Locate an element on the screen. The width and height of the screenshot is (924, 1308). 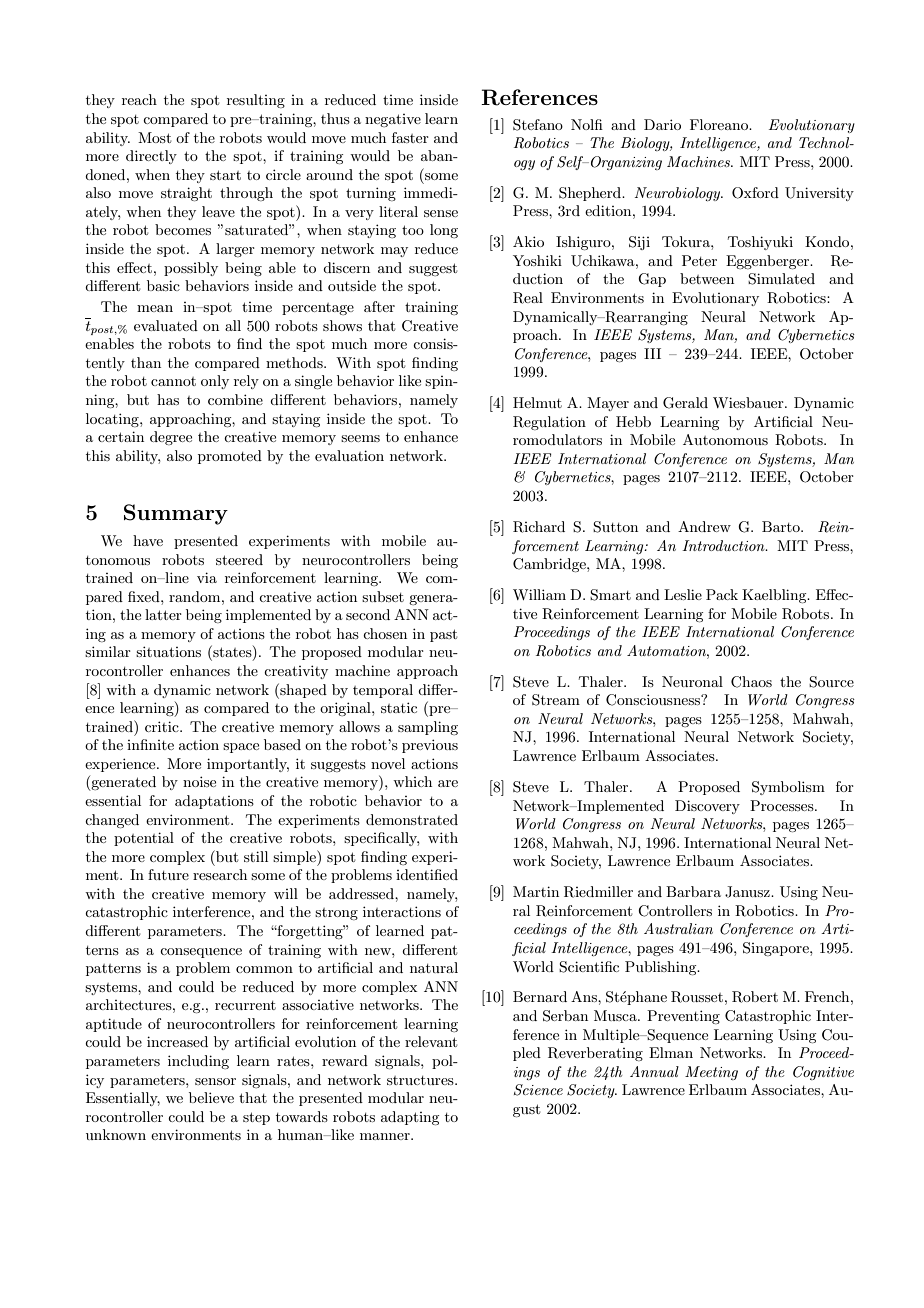
random is located at coordinates (196, 596).
